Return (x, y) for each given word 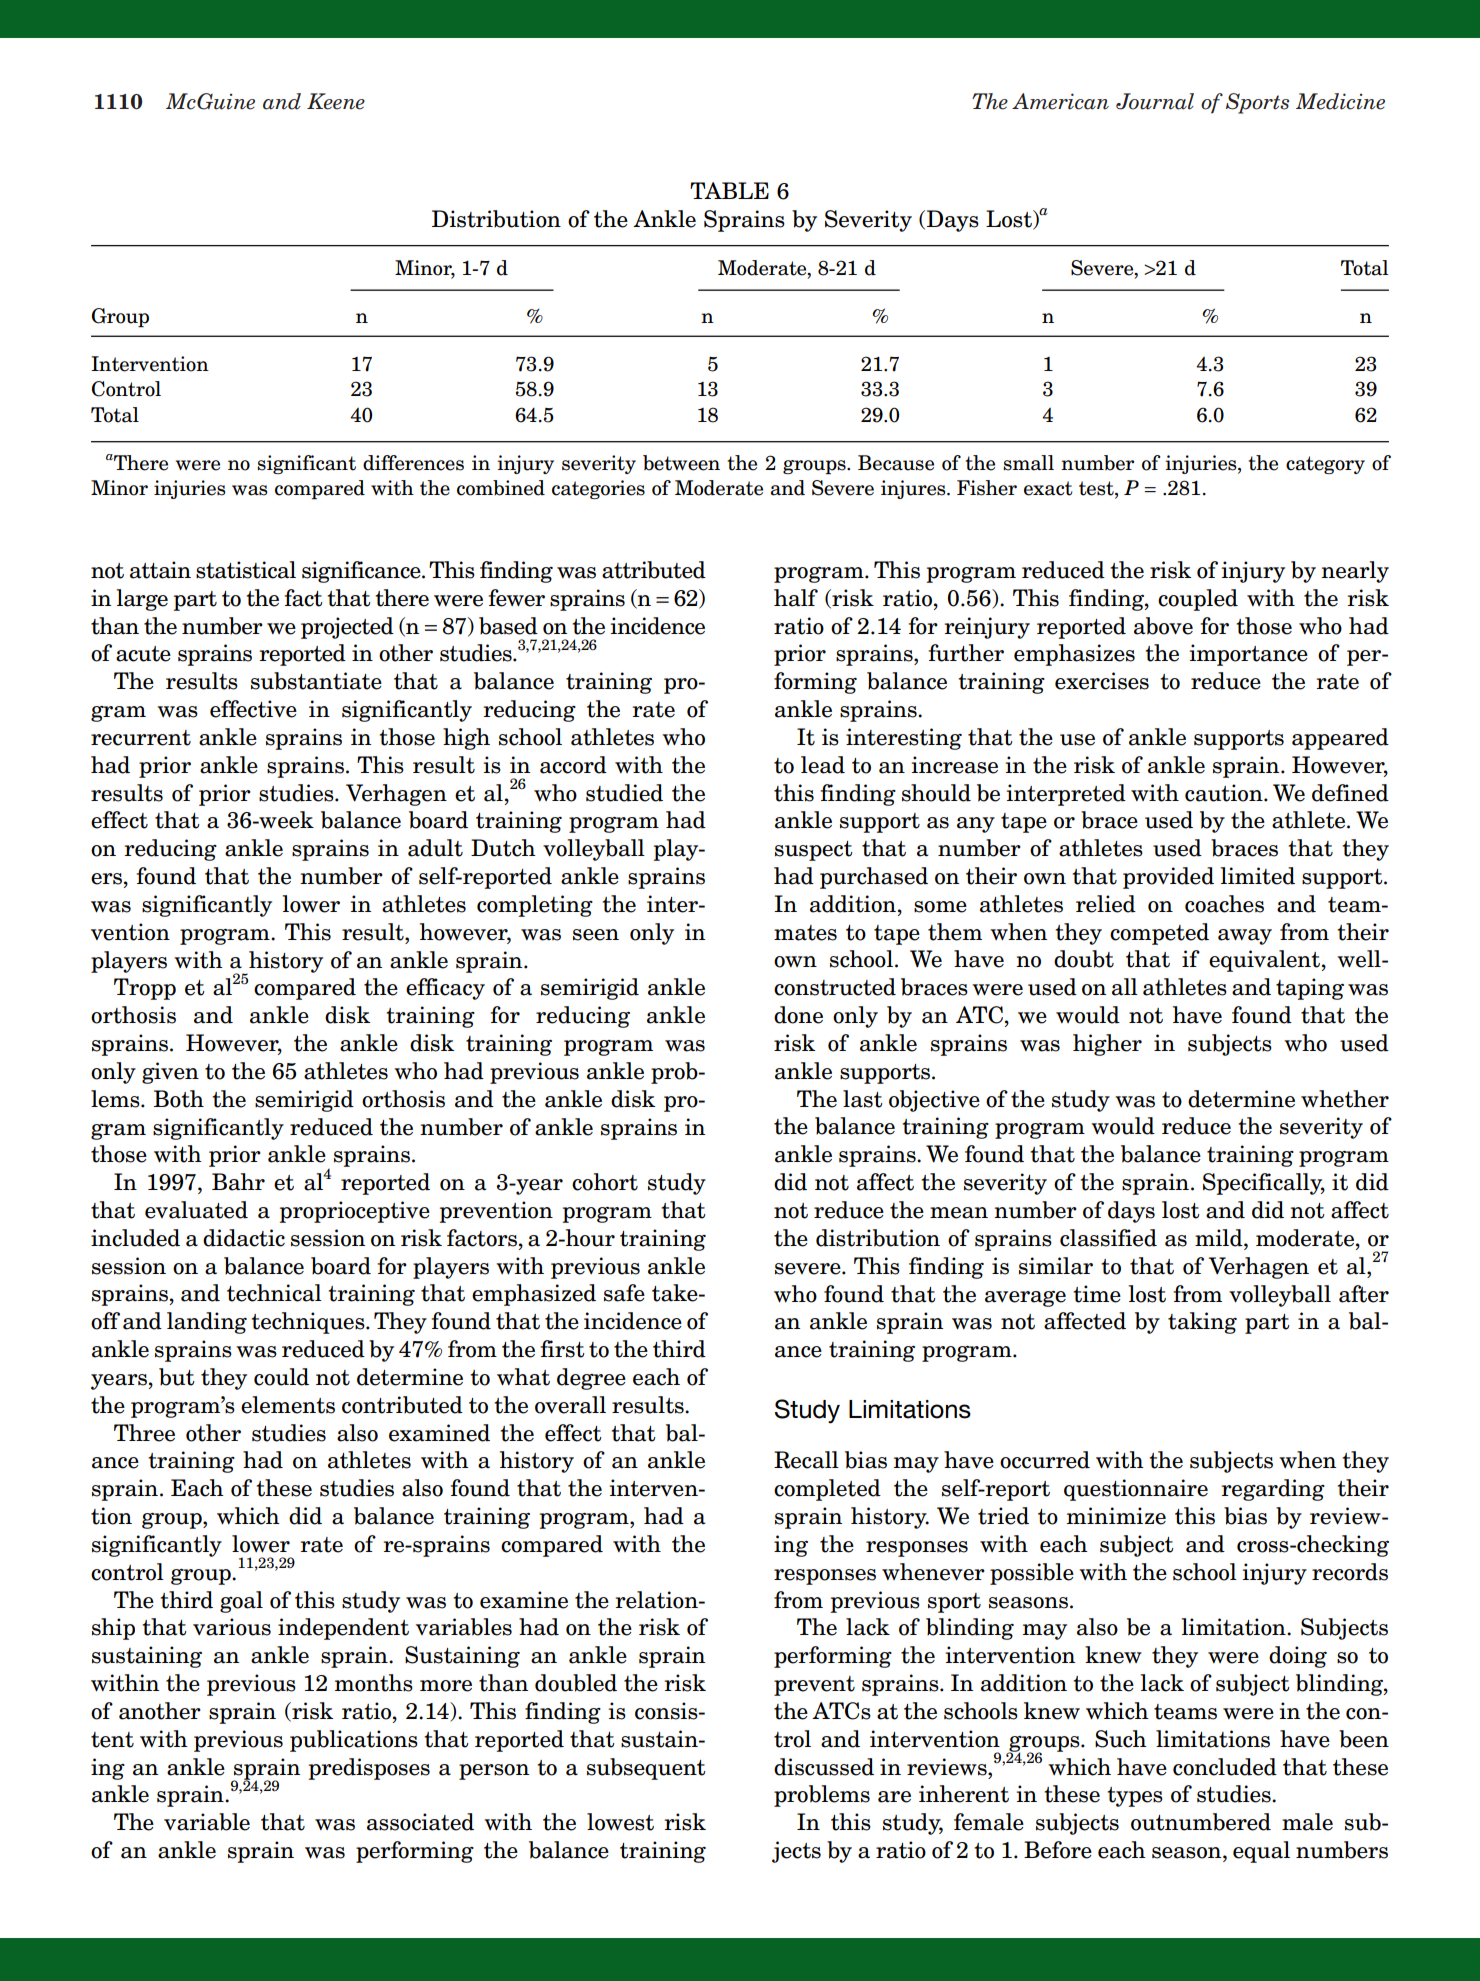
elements (288, 1405)
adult (435, 848)
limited (1258, 876)
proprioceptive (355, 1212)
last (863, 1099)
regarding (1273, 1490)
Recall (806, 1460)
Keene (336, 101)
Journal (1155, 101)
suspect (814, 851)
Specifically (1264, 1184)
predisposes (369, 1769)
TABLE (729, 190)
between (681, 463)
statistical (246, 570)
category (1325, 465)
